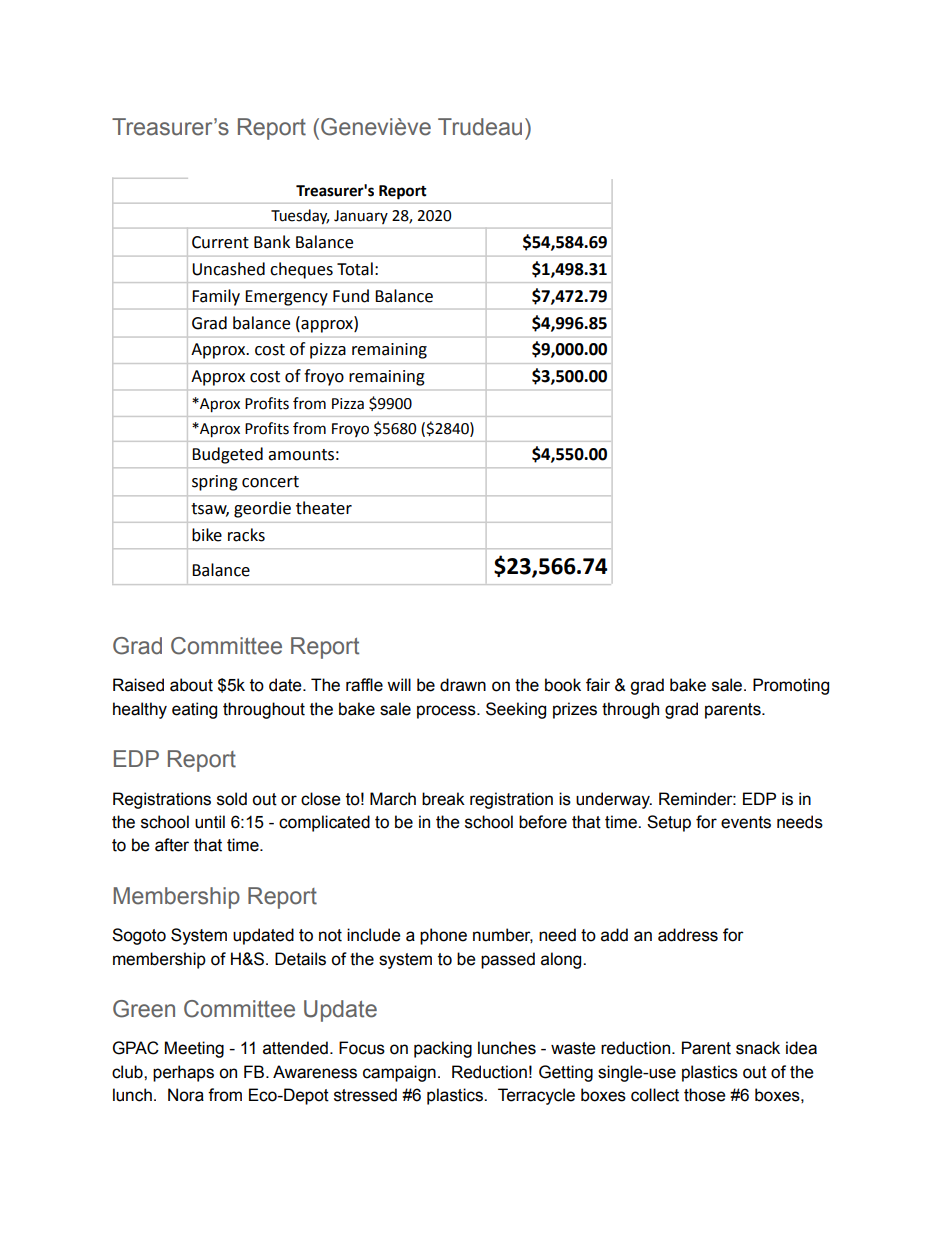 The width and height of the image is (952, 1233). I want to click on Promoting, so click(791, 686).
